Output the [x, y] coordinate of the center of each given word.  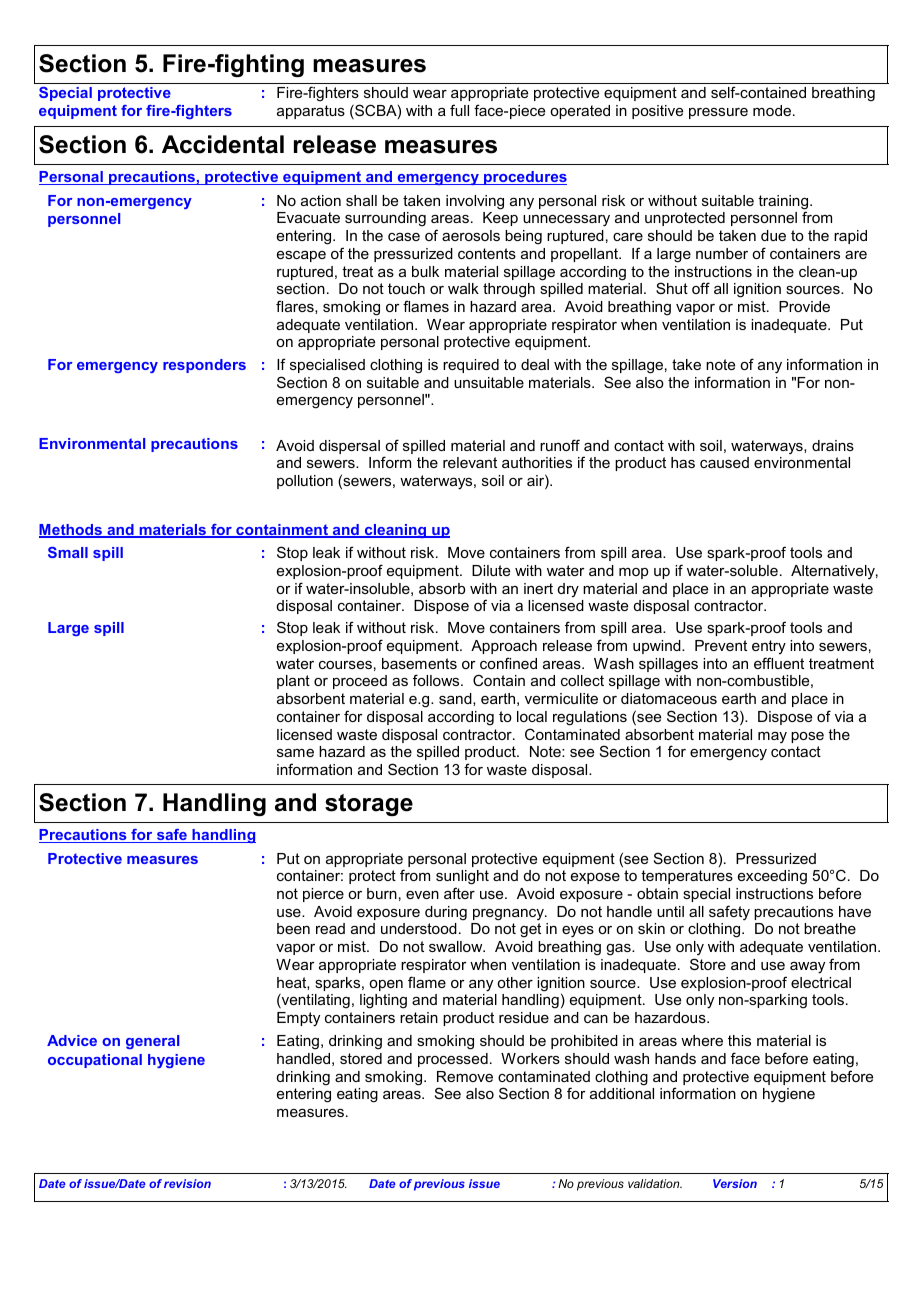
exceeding [772, 877]
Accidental [223, 144]
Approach [504, 647]
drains [833, 445]
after [459, 893]
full [459, 110]
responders [204, 366]
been [293, 928]
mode [773, 110]
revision [187, 1183]
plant [293, 682]
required [471, 366]
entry [769, 647]
